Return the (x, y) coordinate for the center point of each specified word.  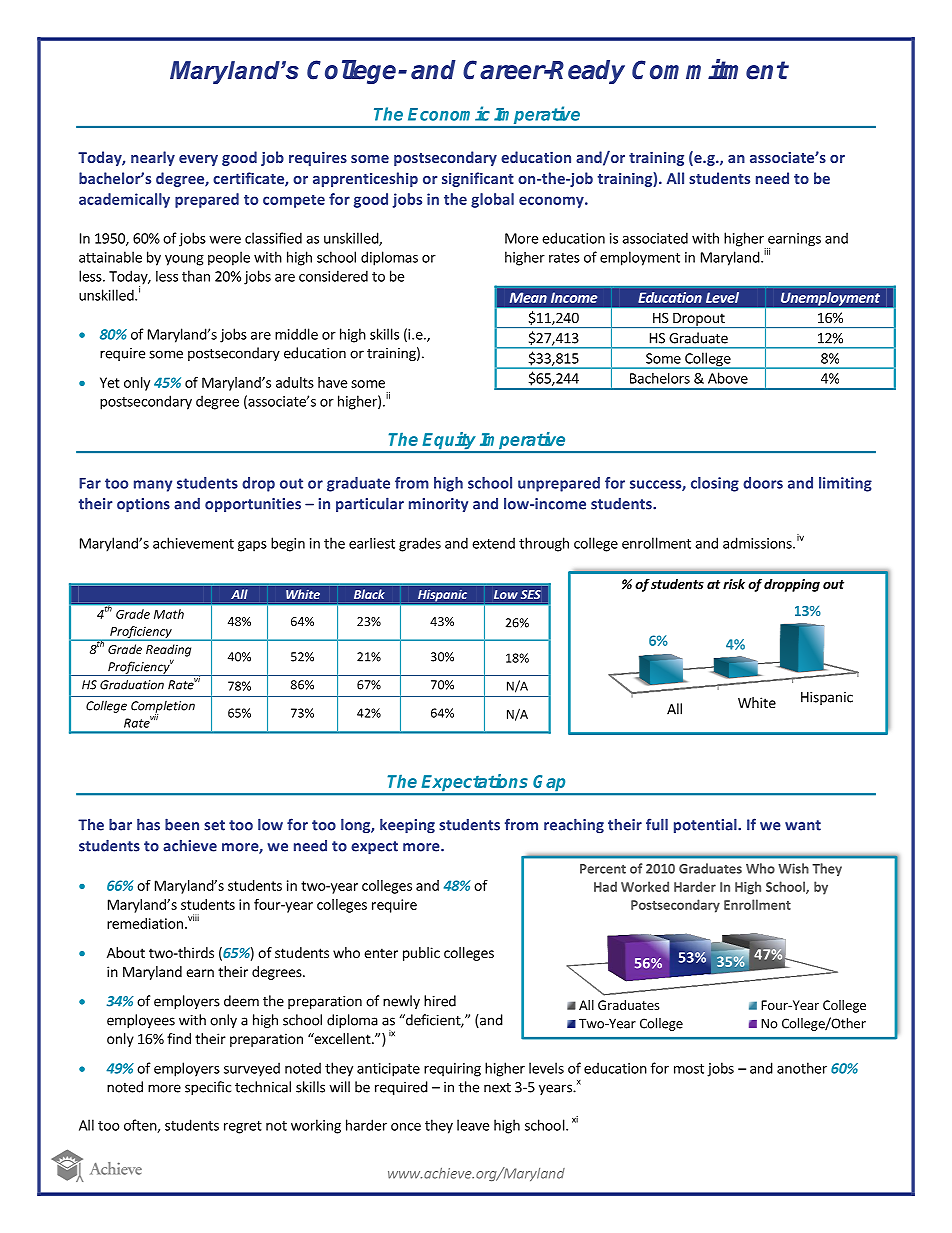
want (803, 825)
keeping (407, 826)
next (497, 1088)
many (153, 486)
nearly (153, 158)
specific (208, 1088)
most (689, 1069)
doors (763, 483)
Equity (450, 442)
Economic (449, 113)
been (182, 824)
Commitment (710, 69)
